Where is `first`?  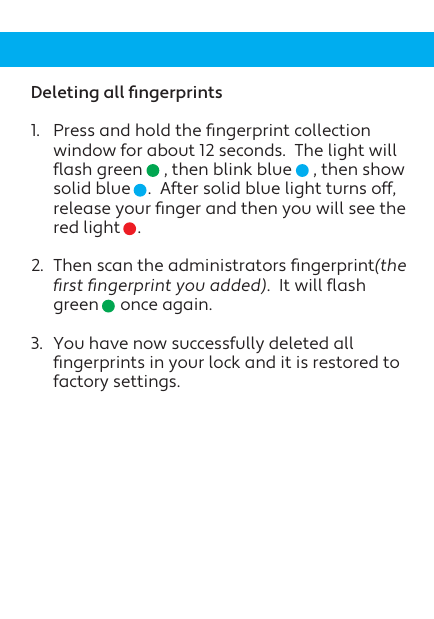
first is located at coordinates (68, 284).
